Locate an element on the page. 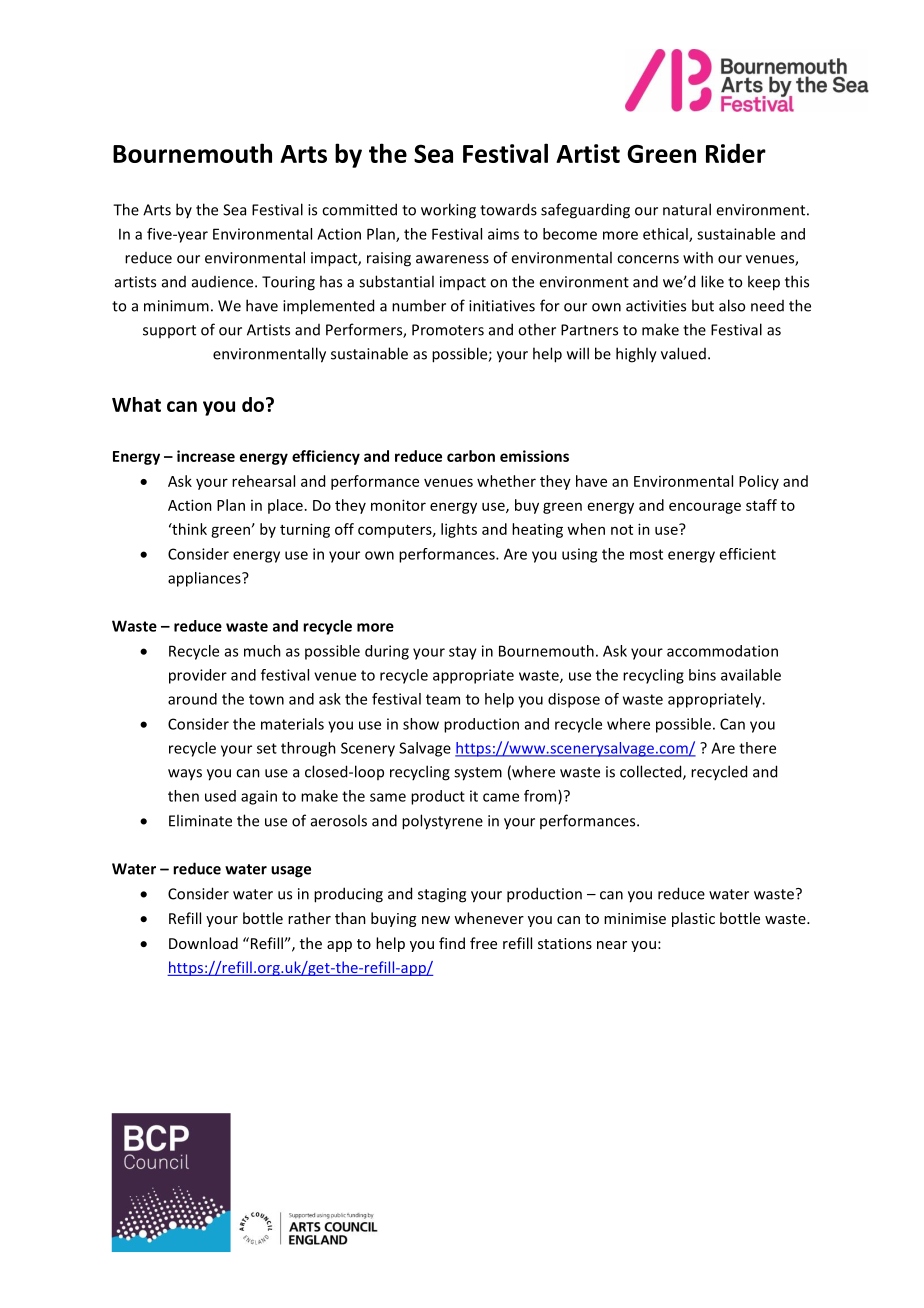 This document has width=924, height=1308. appliances is located at coordinates (205, 579).
